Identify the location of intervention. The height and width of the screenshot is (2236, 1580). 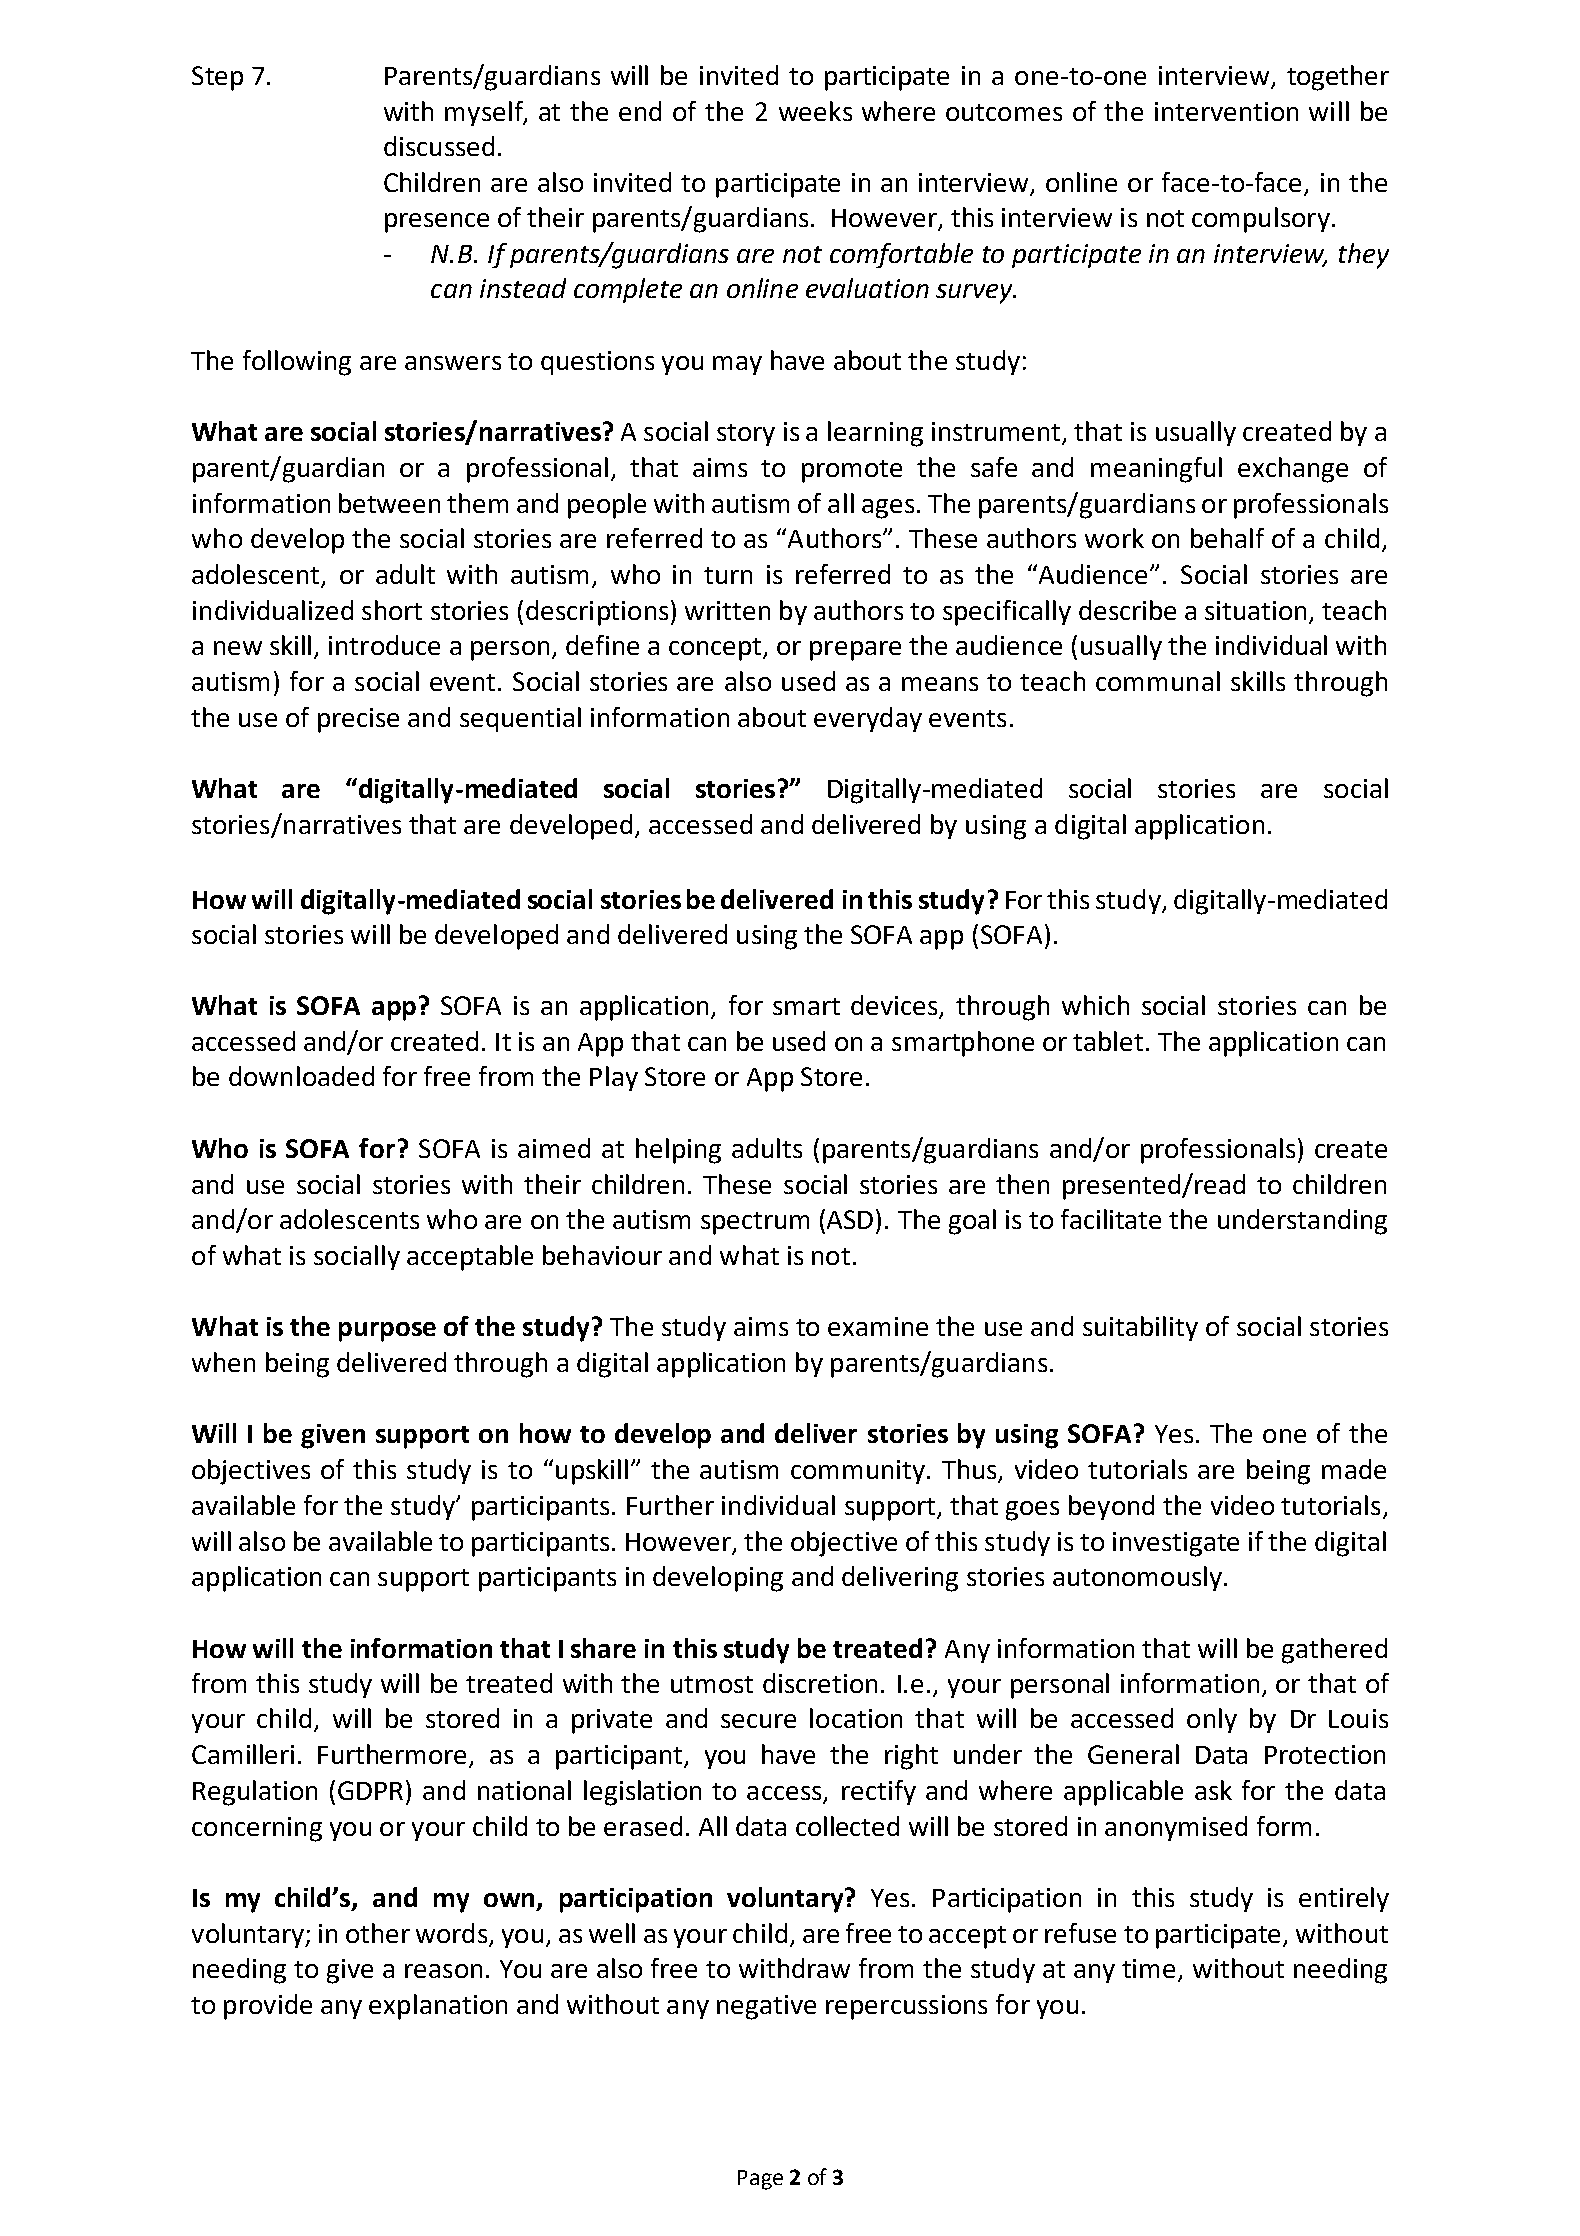
(1226, 111).
